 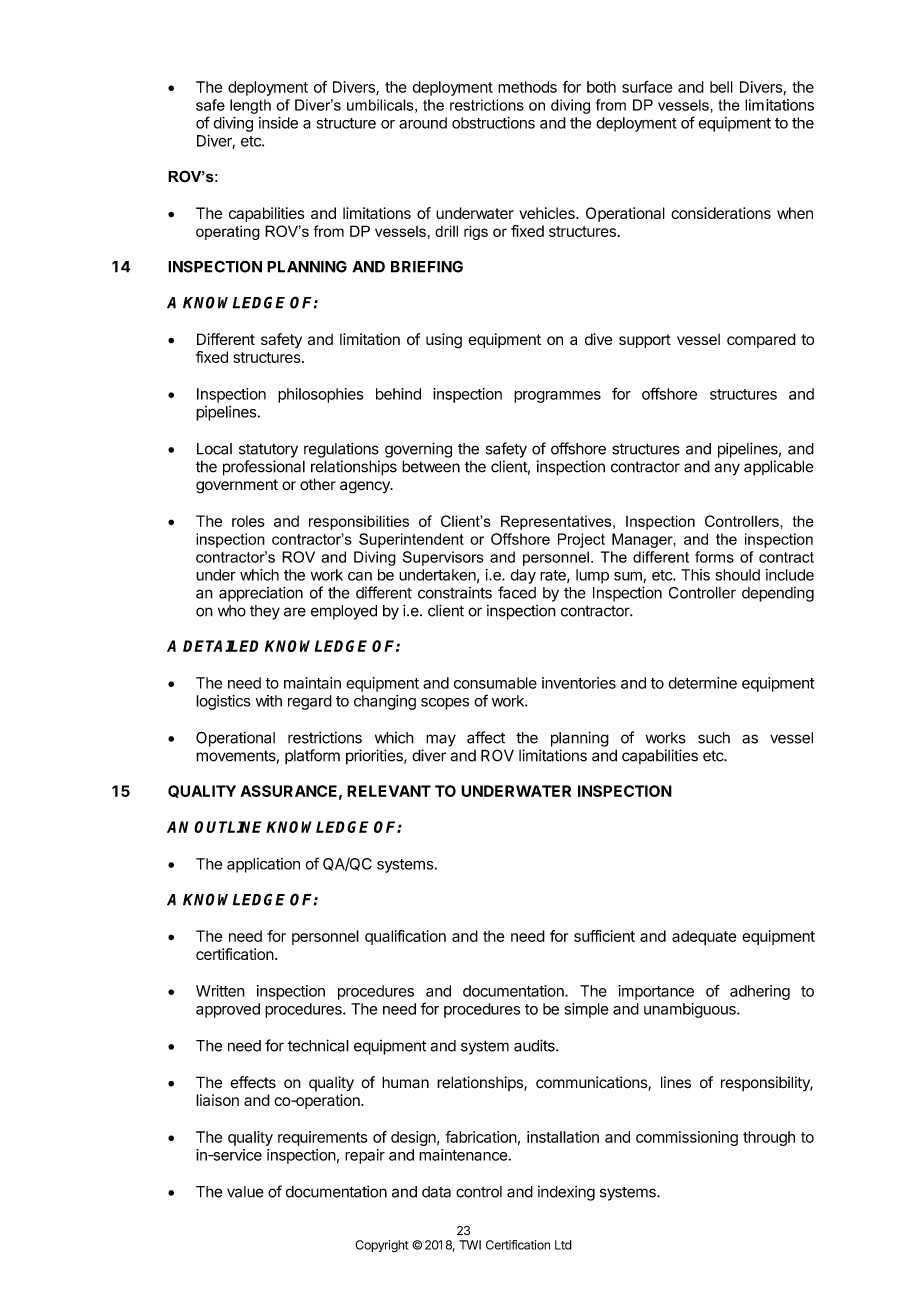 What do you see at coordinates (470, 1245) in the screenshot?
I see `TWI` at bounding box center [470, 1245].
